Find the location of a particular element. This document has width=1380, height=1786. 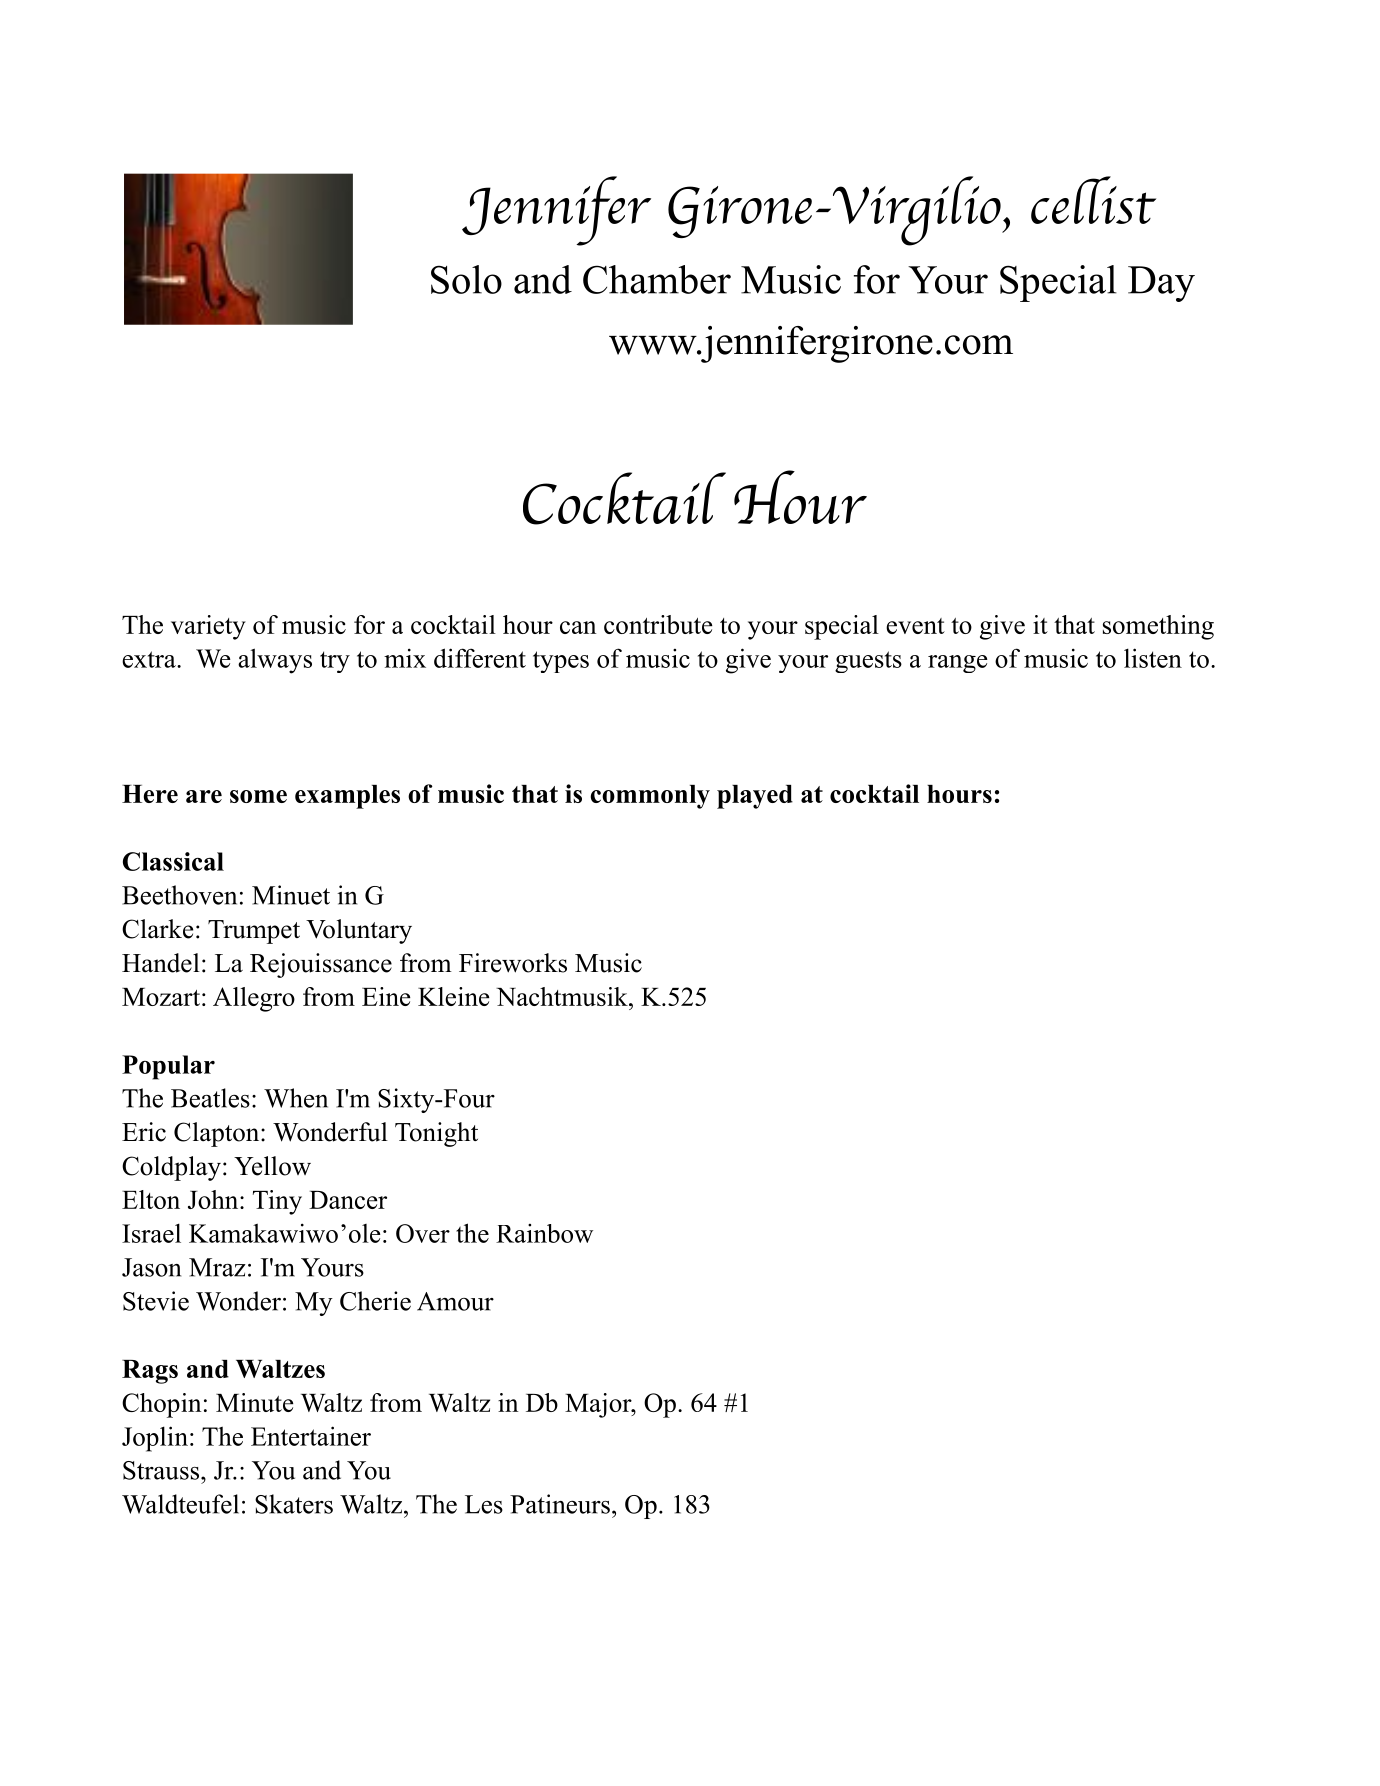

Amour is located at coordinates (455, 1301).
